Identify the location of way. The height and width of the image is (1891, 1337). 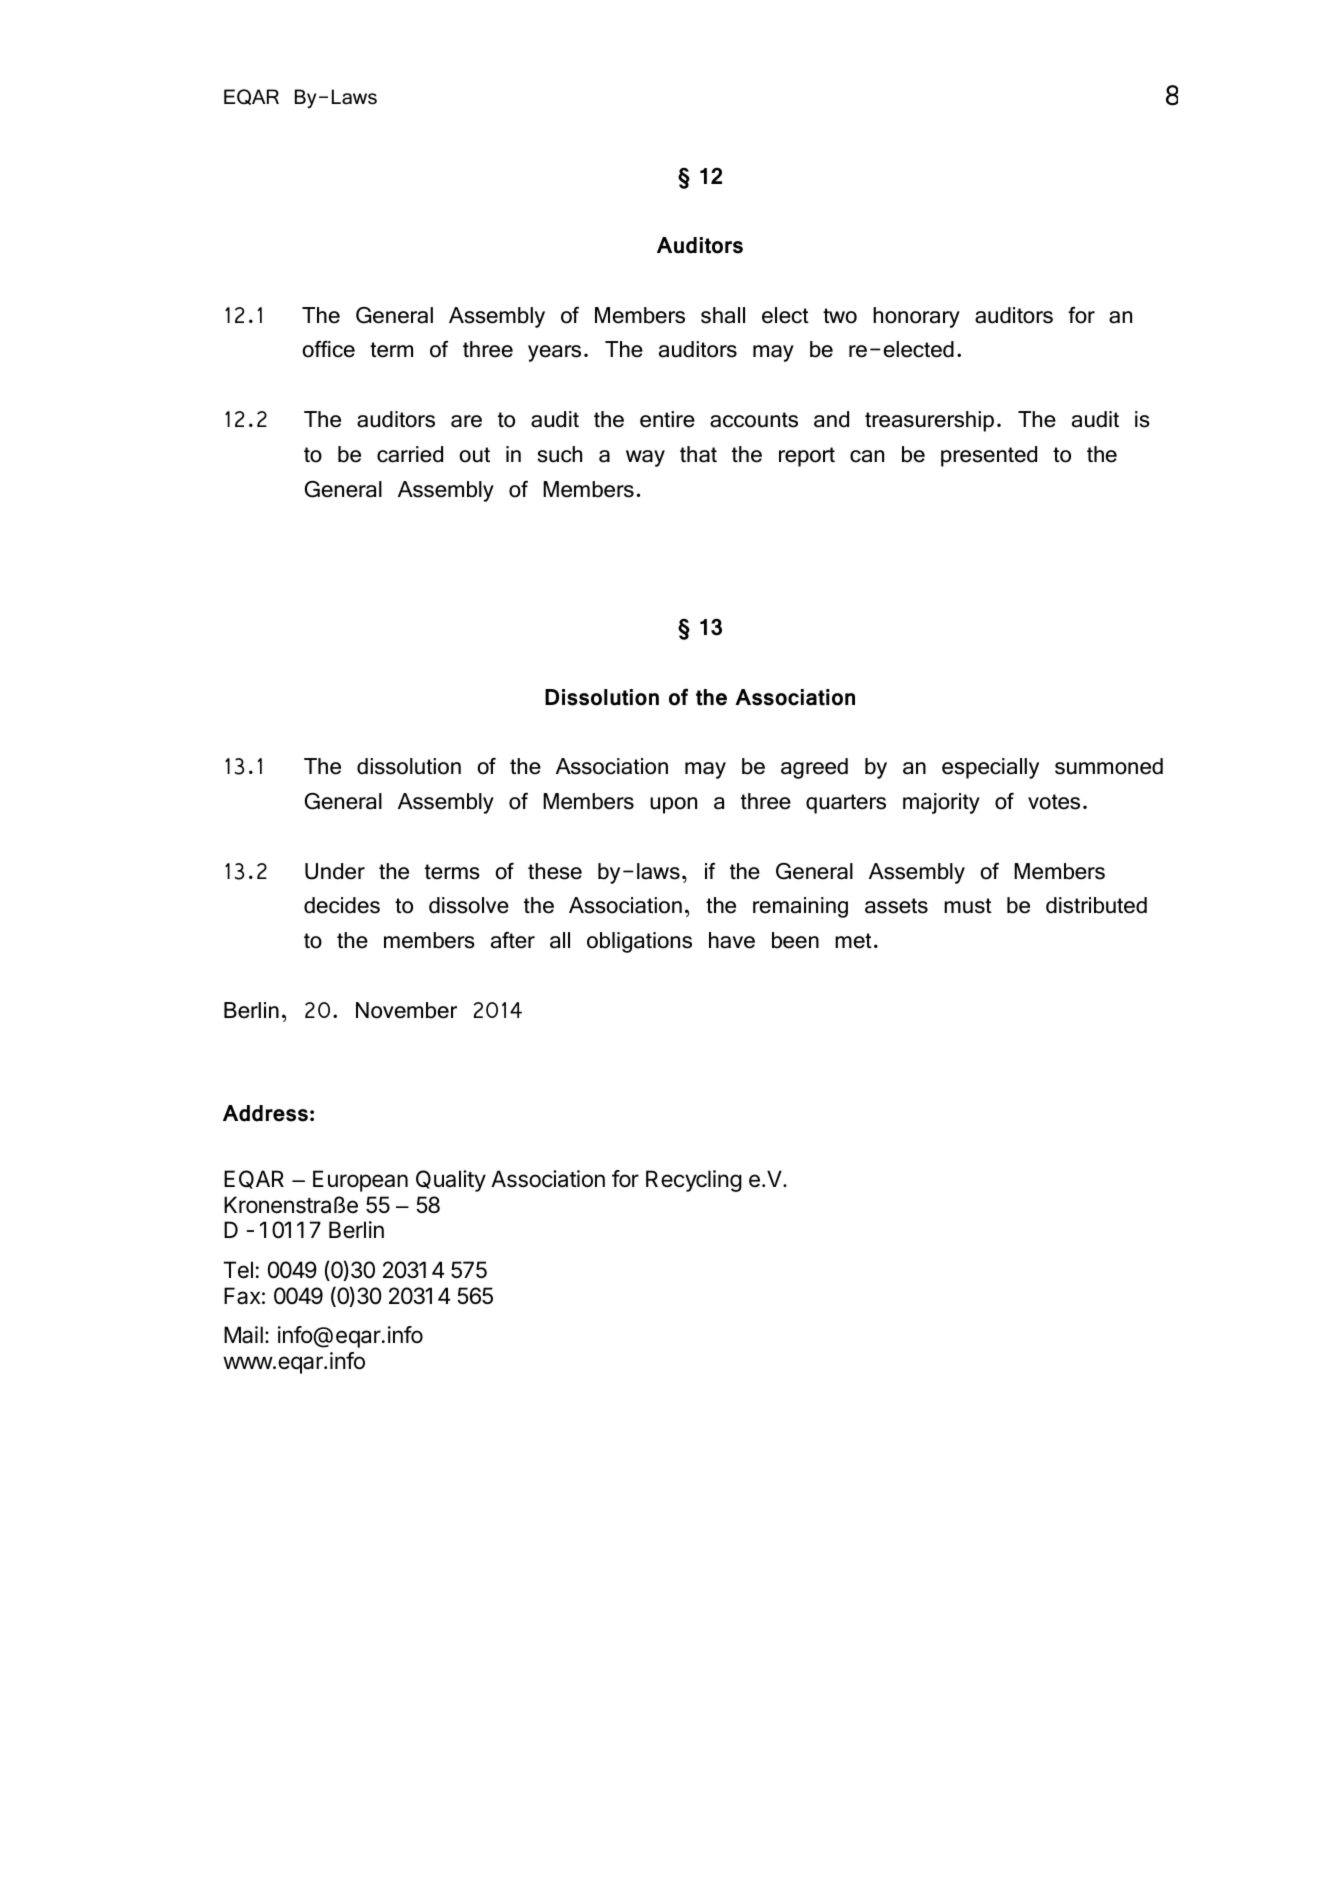
(645, 458).
